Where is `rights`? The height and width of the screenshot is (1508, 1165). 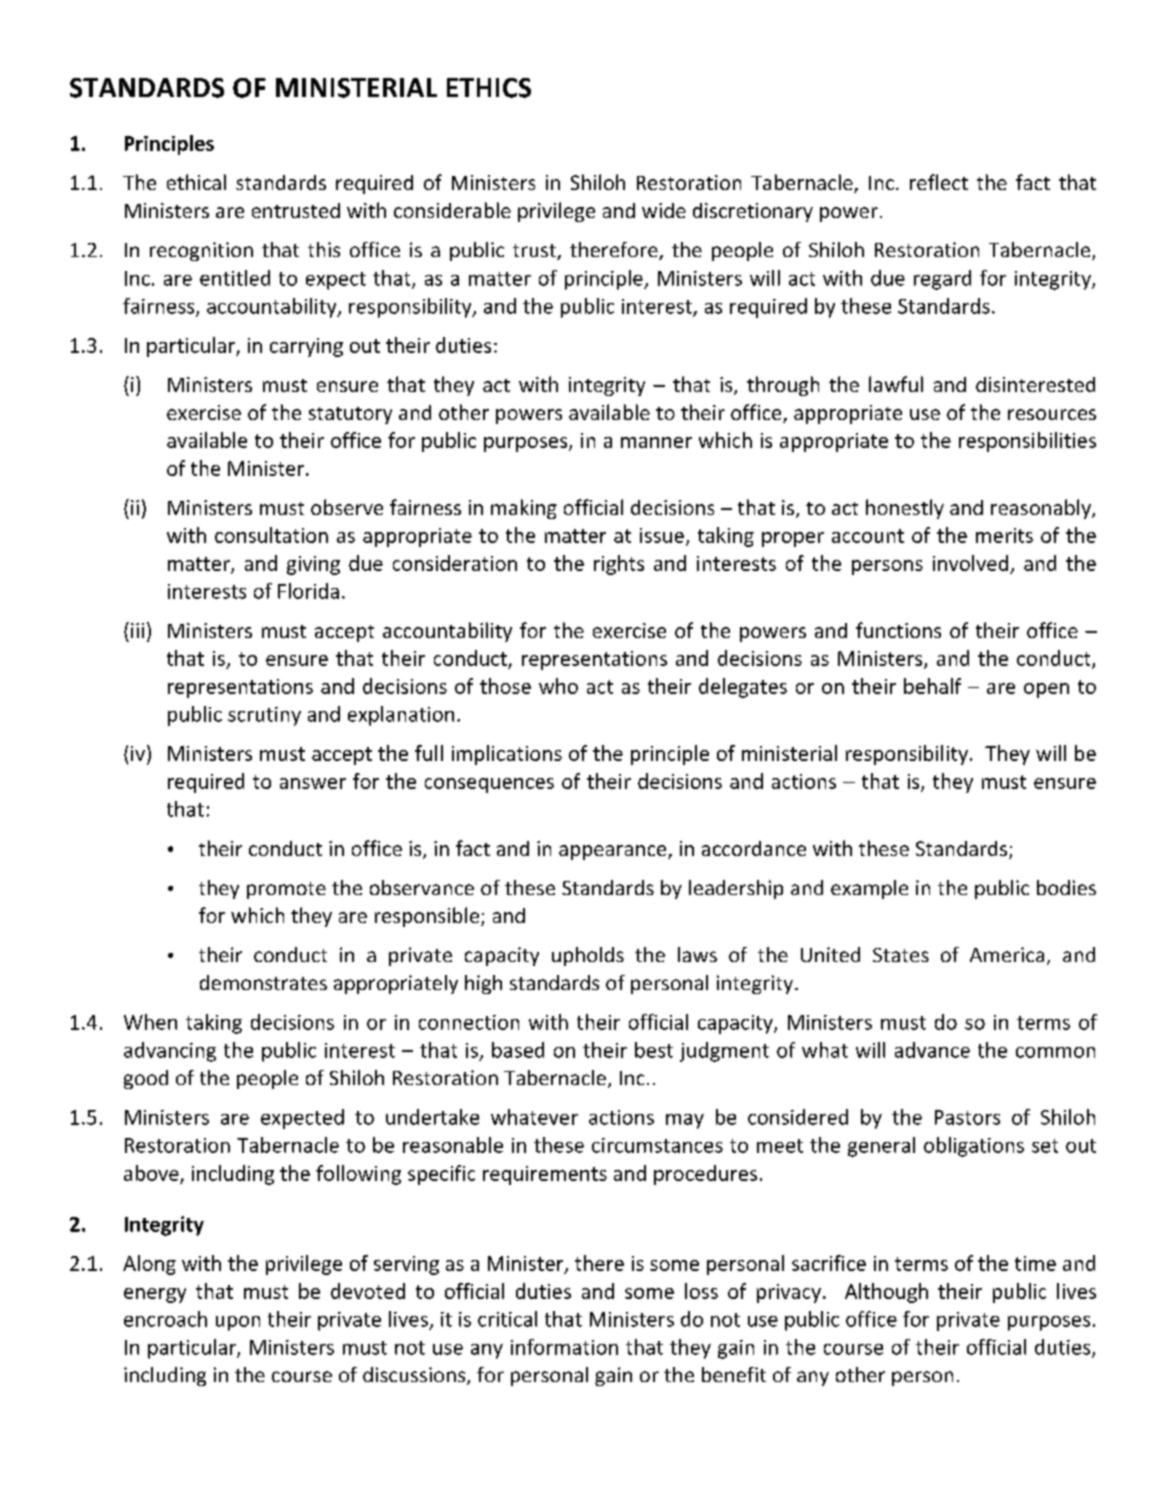
rights is located at coordinates (619, 565).
